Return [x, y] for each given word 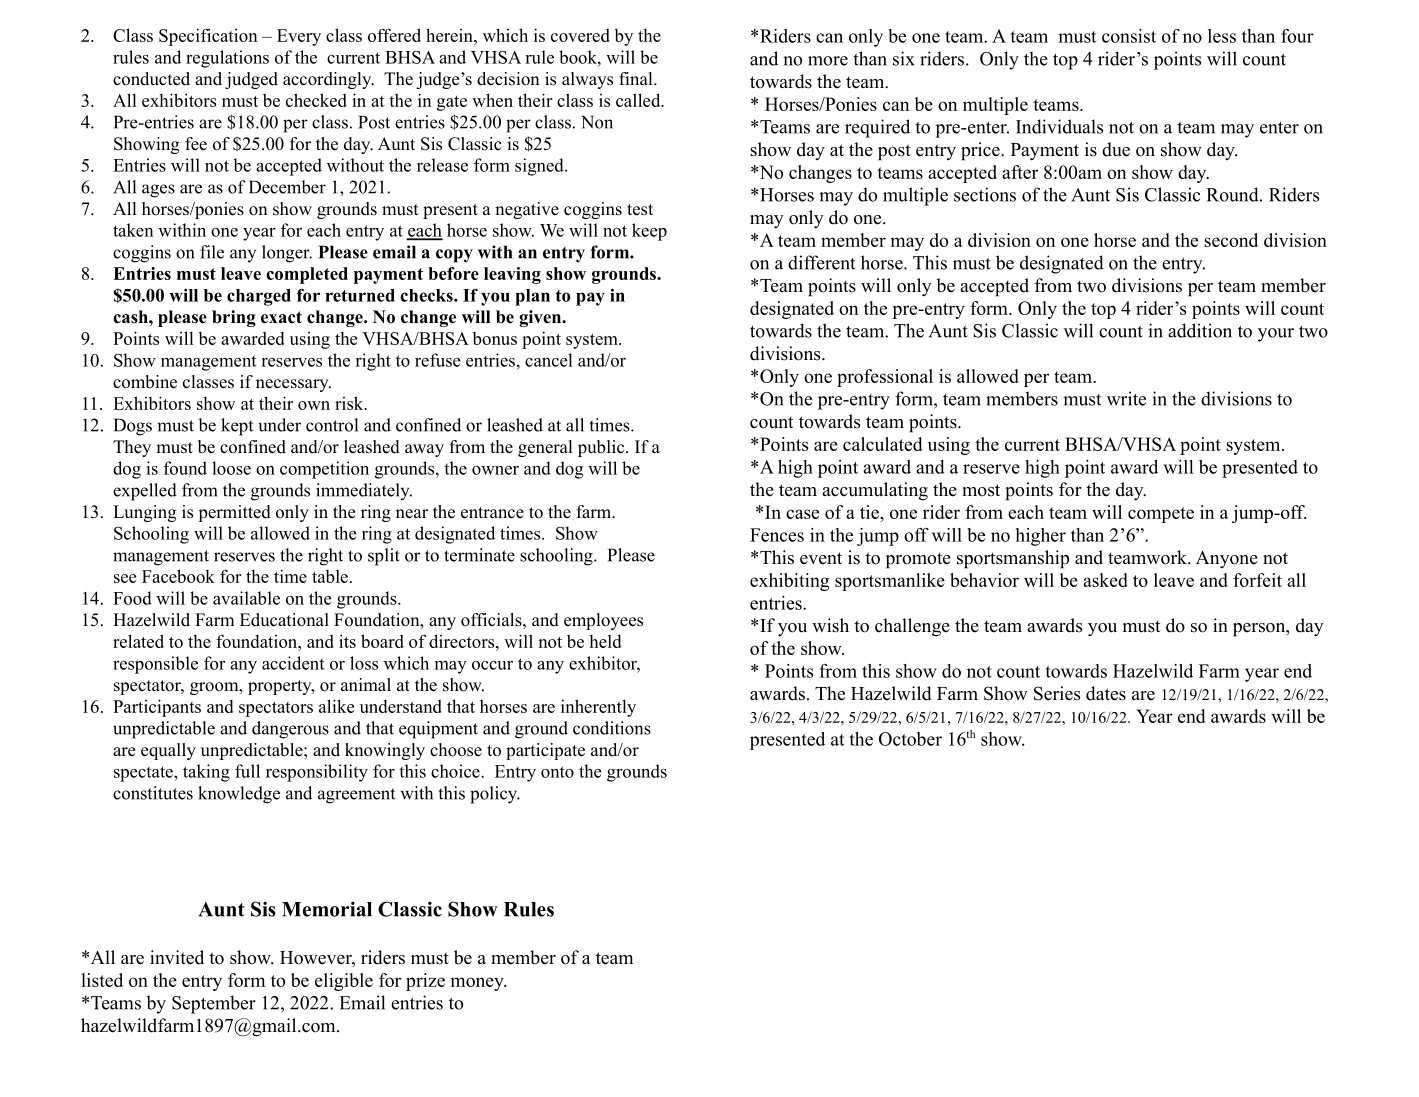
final [637, 78]
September [214, 1004]
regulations [227, 59]
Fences [777, 535]
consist [1129, 36]
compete [1161, 515]
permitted [235, 513]
